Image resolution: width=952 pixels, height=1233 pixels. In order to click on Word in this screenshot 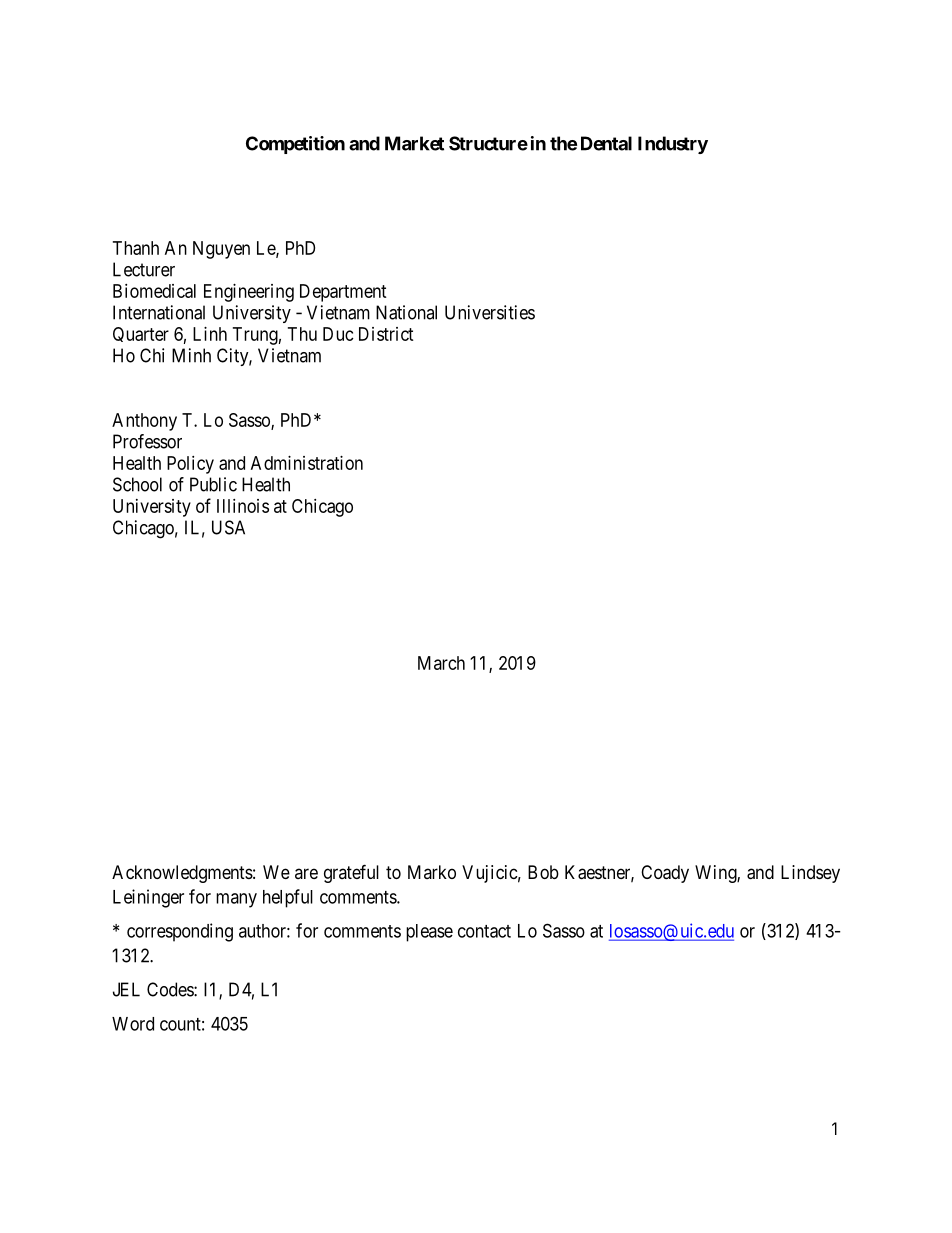, I will do `click(133, 1024)`.
